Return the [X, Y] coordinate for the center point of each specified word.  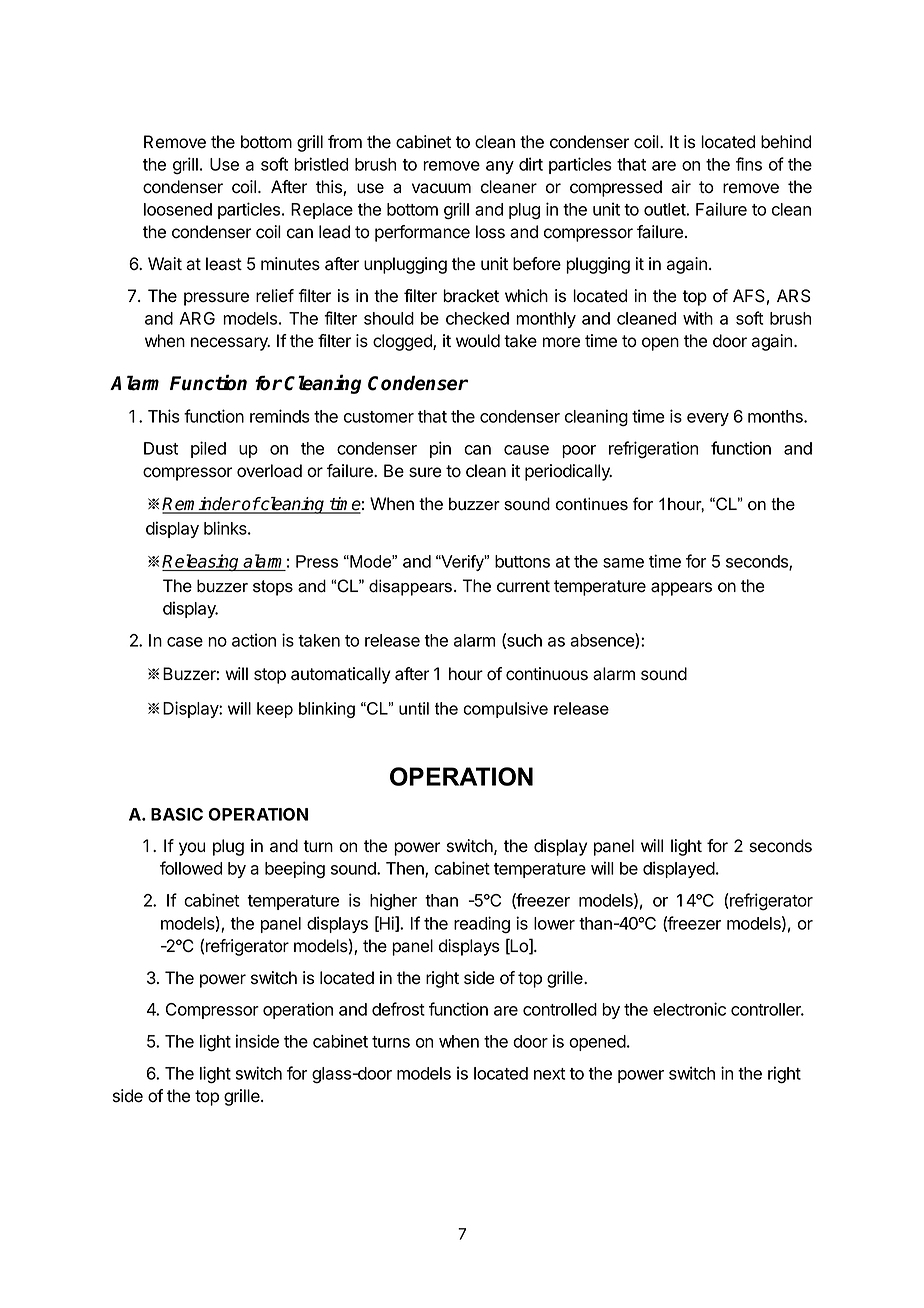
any [500, 167]
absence [603, 641]
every [708, 419]
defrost [398, 1009]
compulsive [505, 710]
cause [526, 450]
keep [275, 710]
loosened [178, 209]
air [681, 187]
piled [208, 449]
